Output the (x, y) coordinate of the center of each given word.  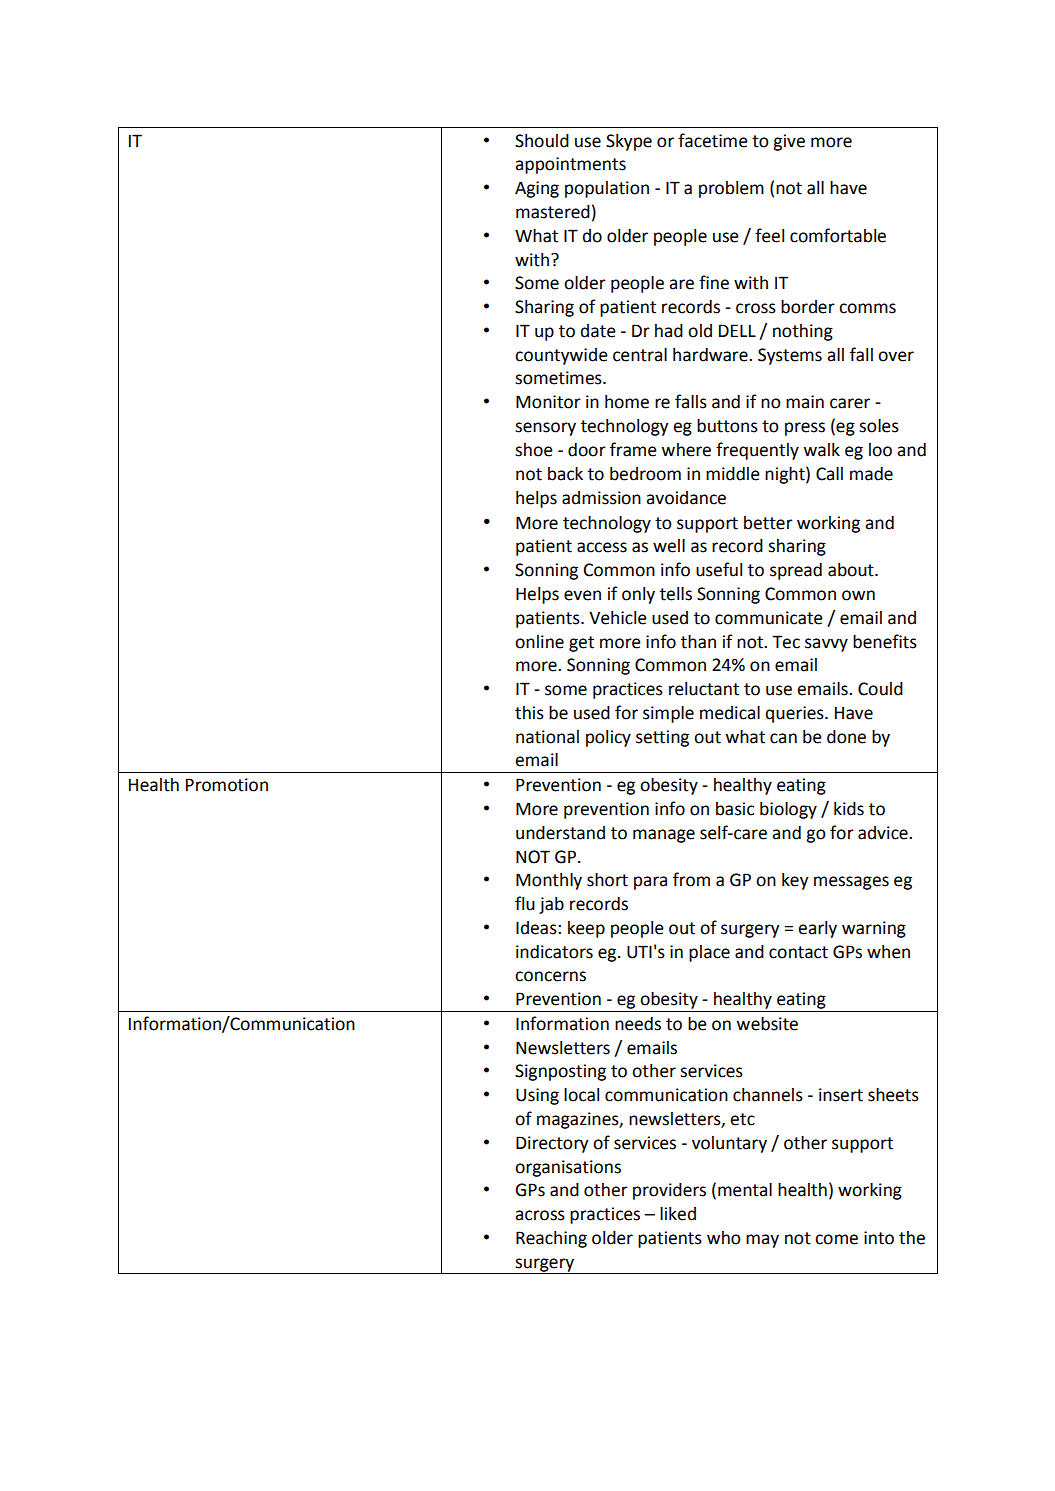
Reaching (551, 1239)
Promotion (227, 785)
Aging (537, 189)
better (768, 523)
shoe (534, 450)
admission (601, 498)
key (795, 881)
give (789, 142)
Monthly (549, 881)
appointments (570, 165)
